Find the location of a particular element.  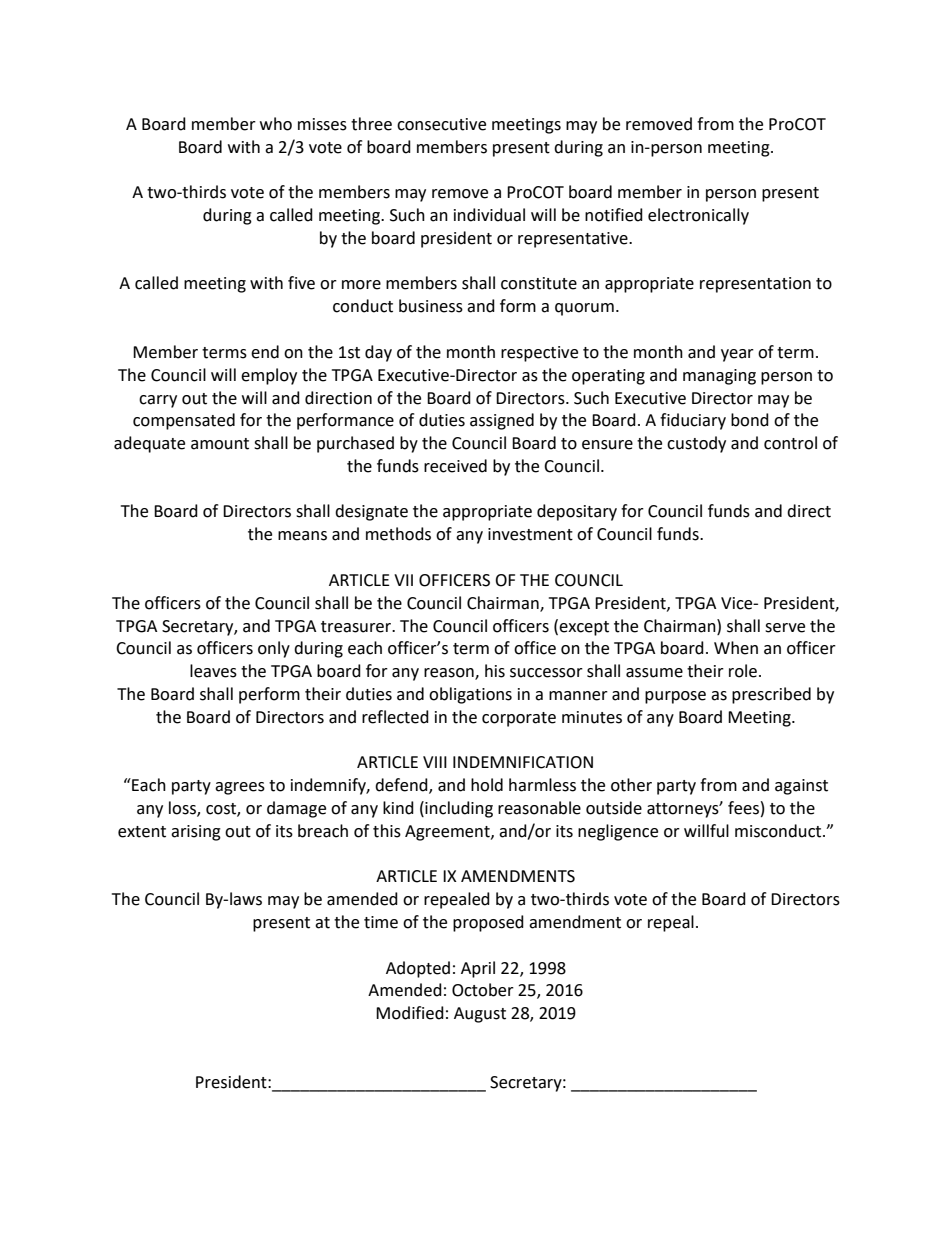

time is located at coordinates (381, 922).
